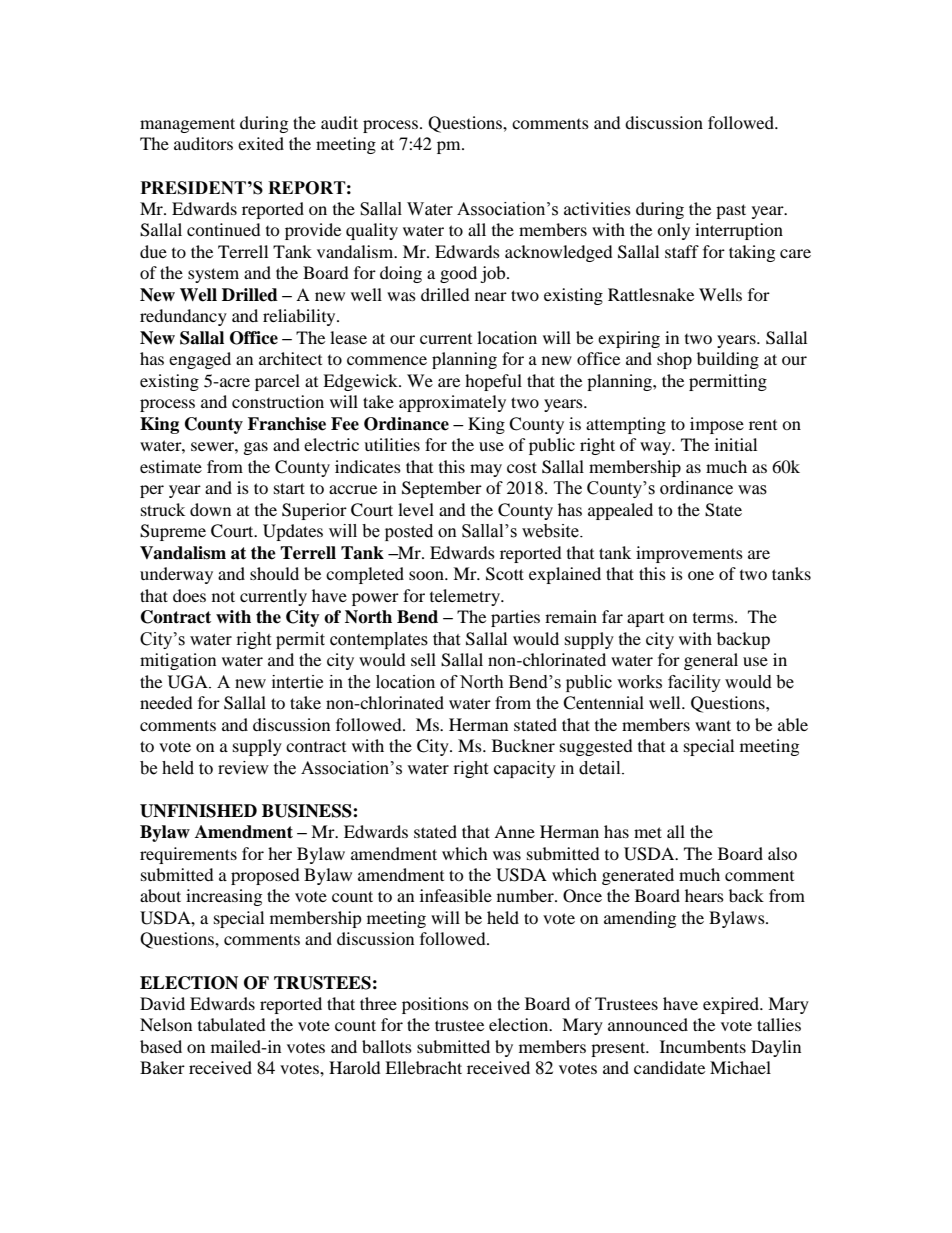 The width and height of the screenshot is (952, 1233). What do you see at coordinates (210, 509) in the screenshot?
I see `down` at bounding box center [210, 509].
